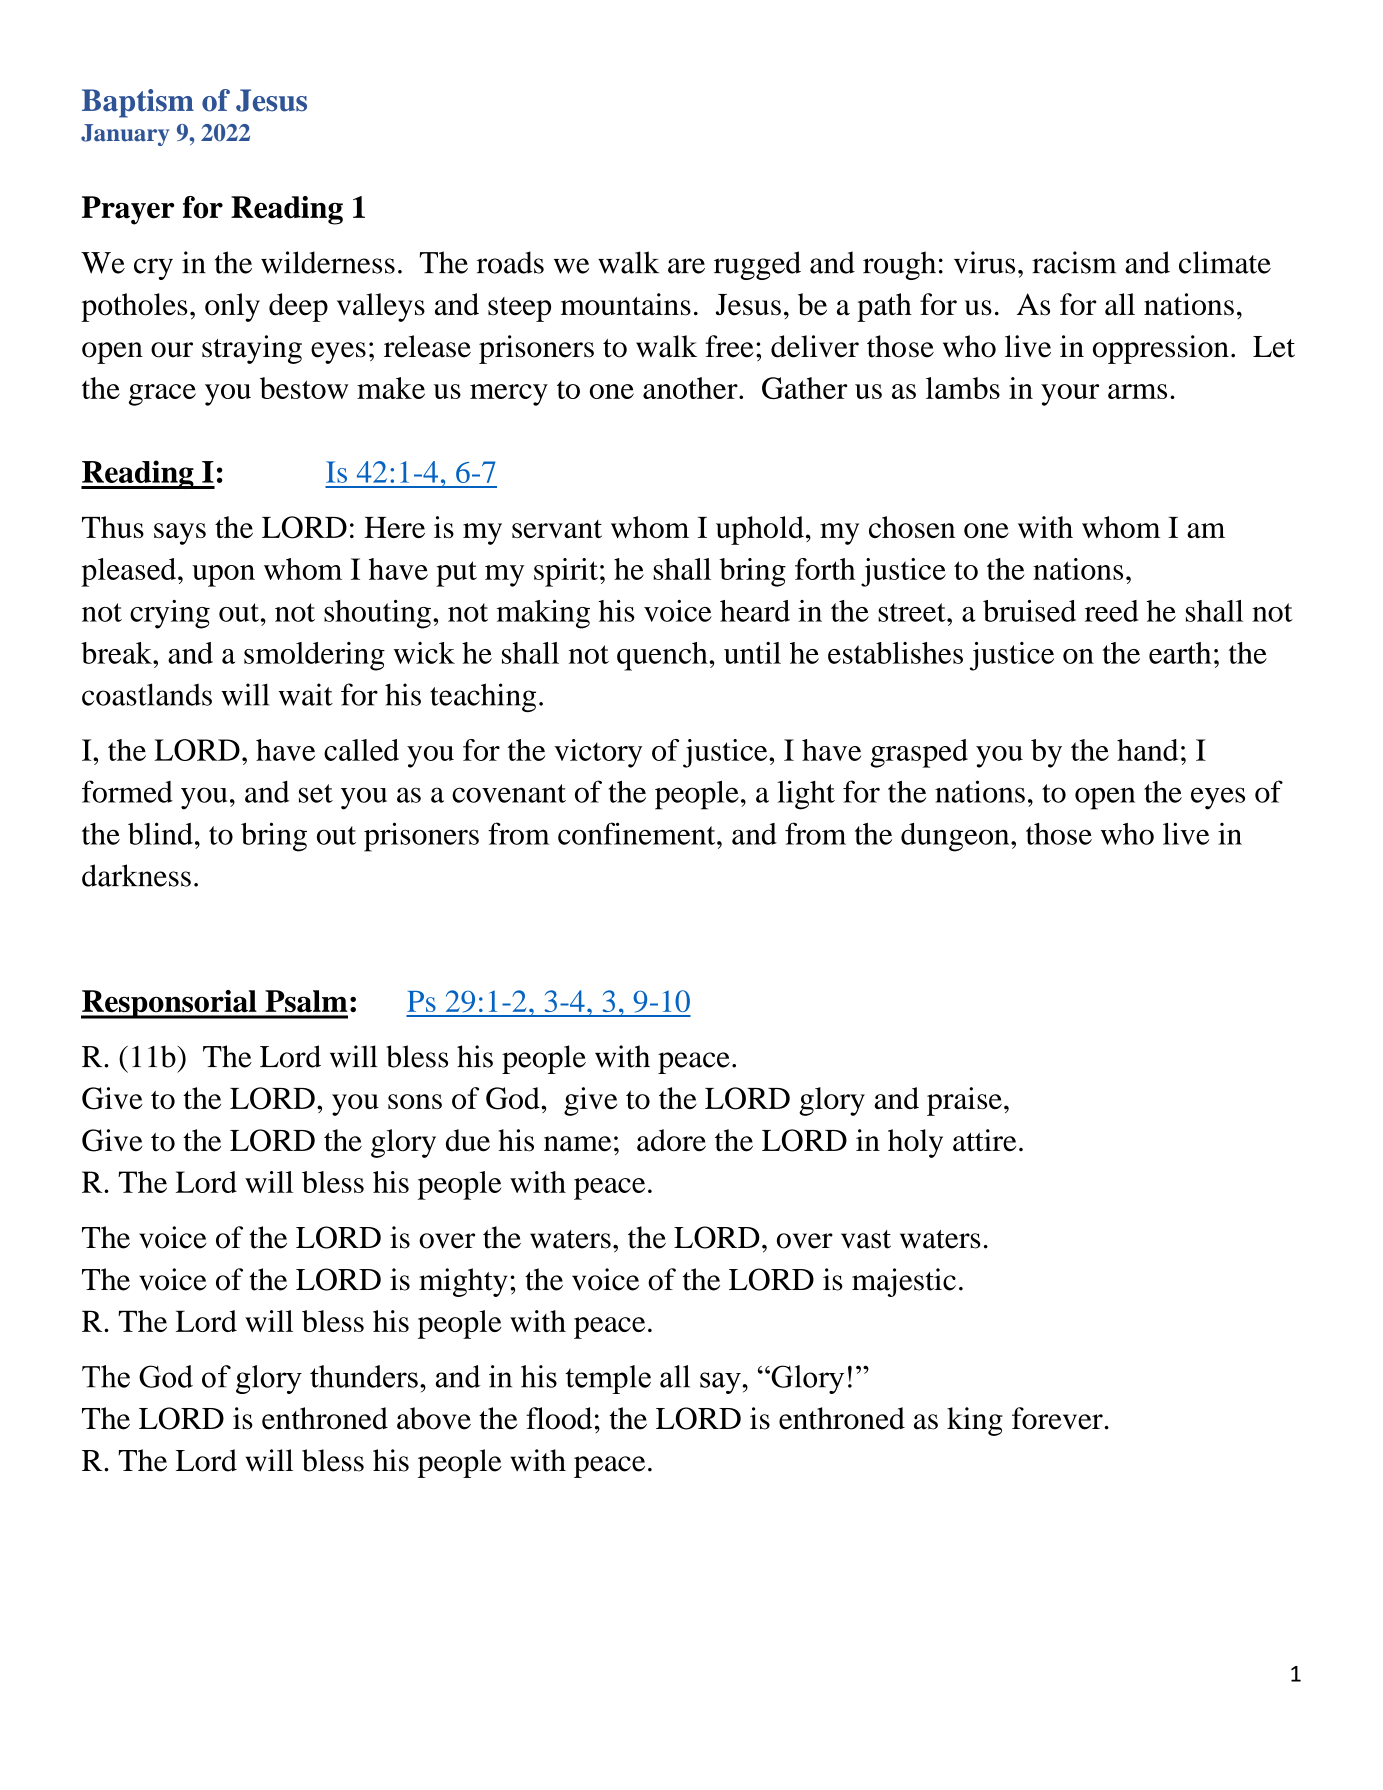  I want to click on racism, so click(1074, 262).
